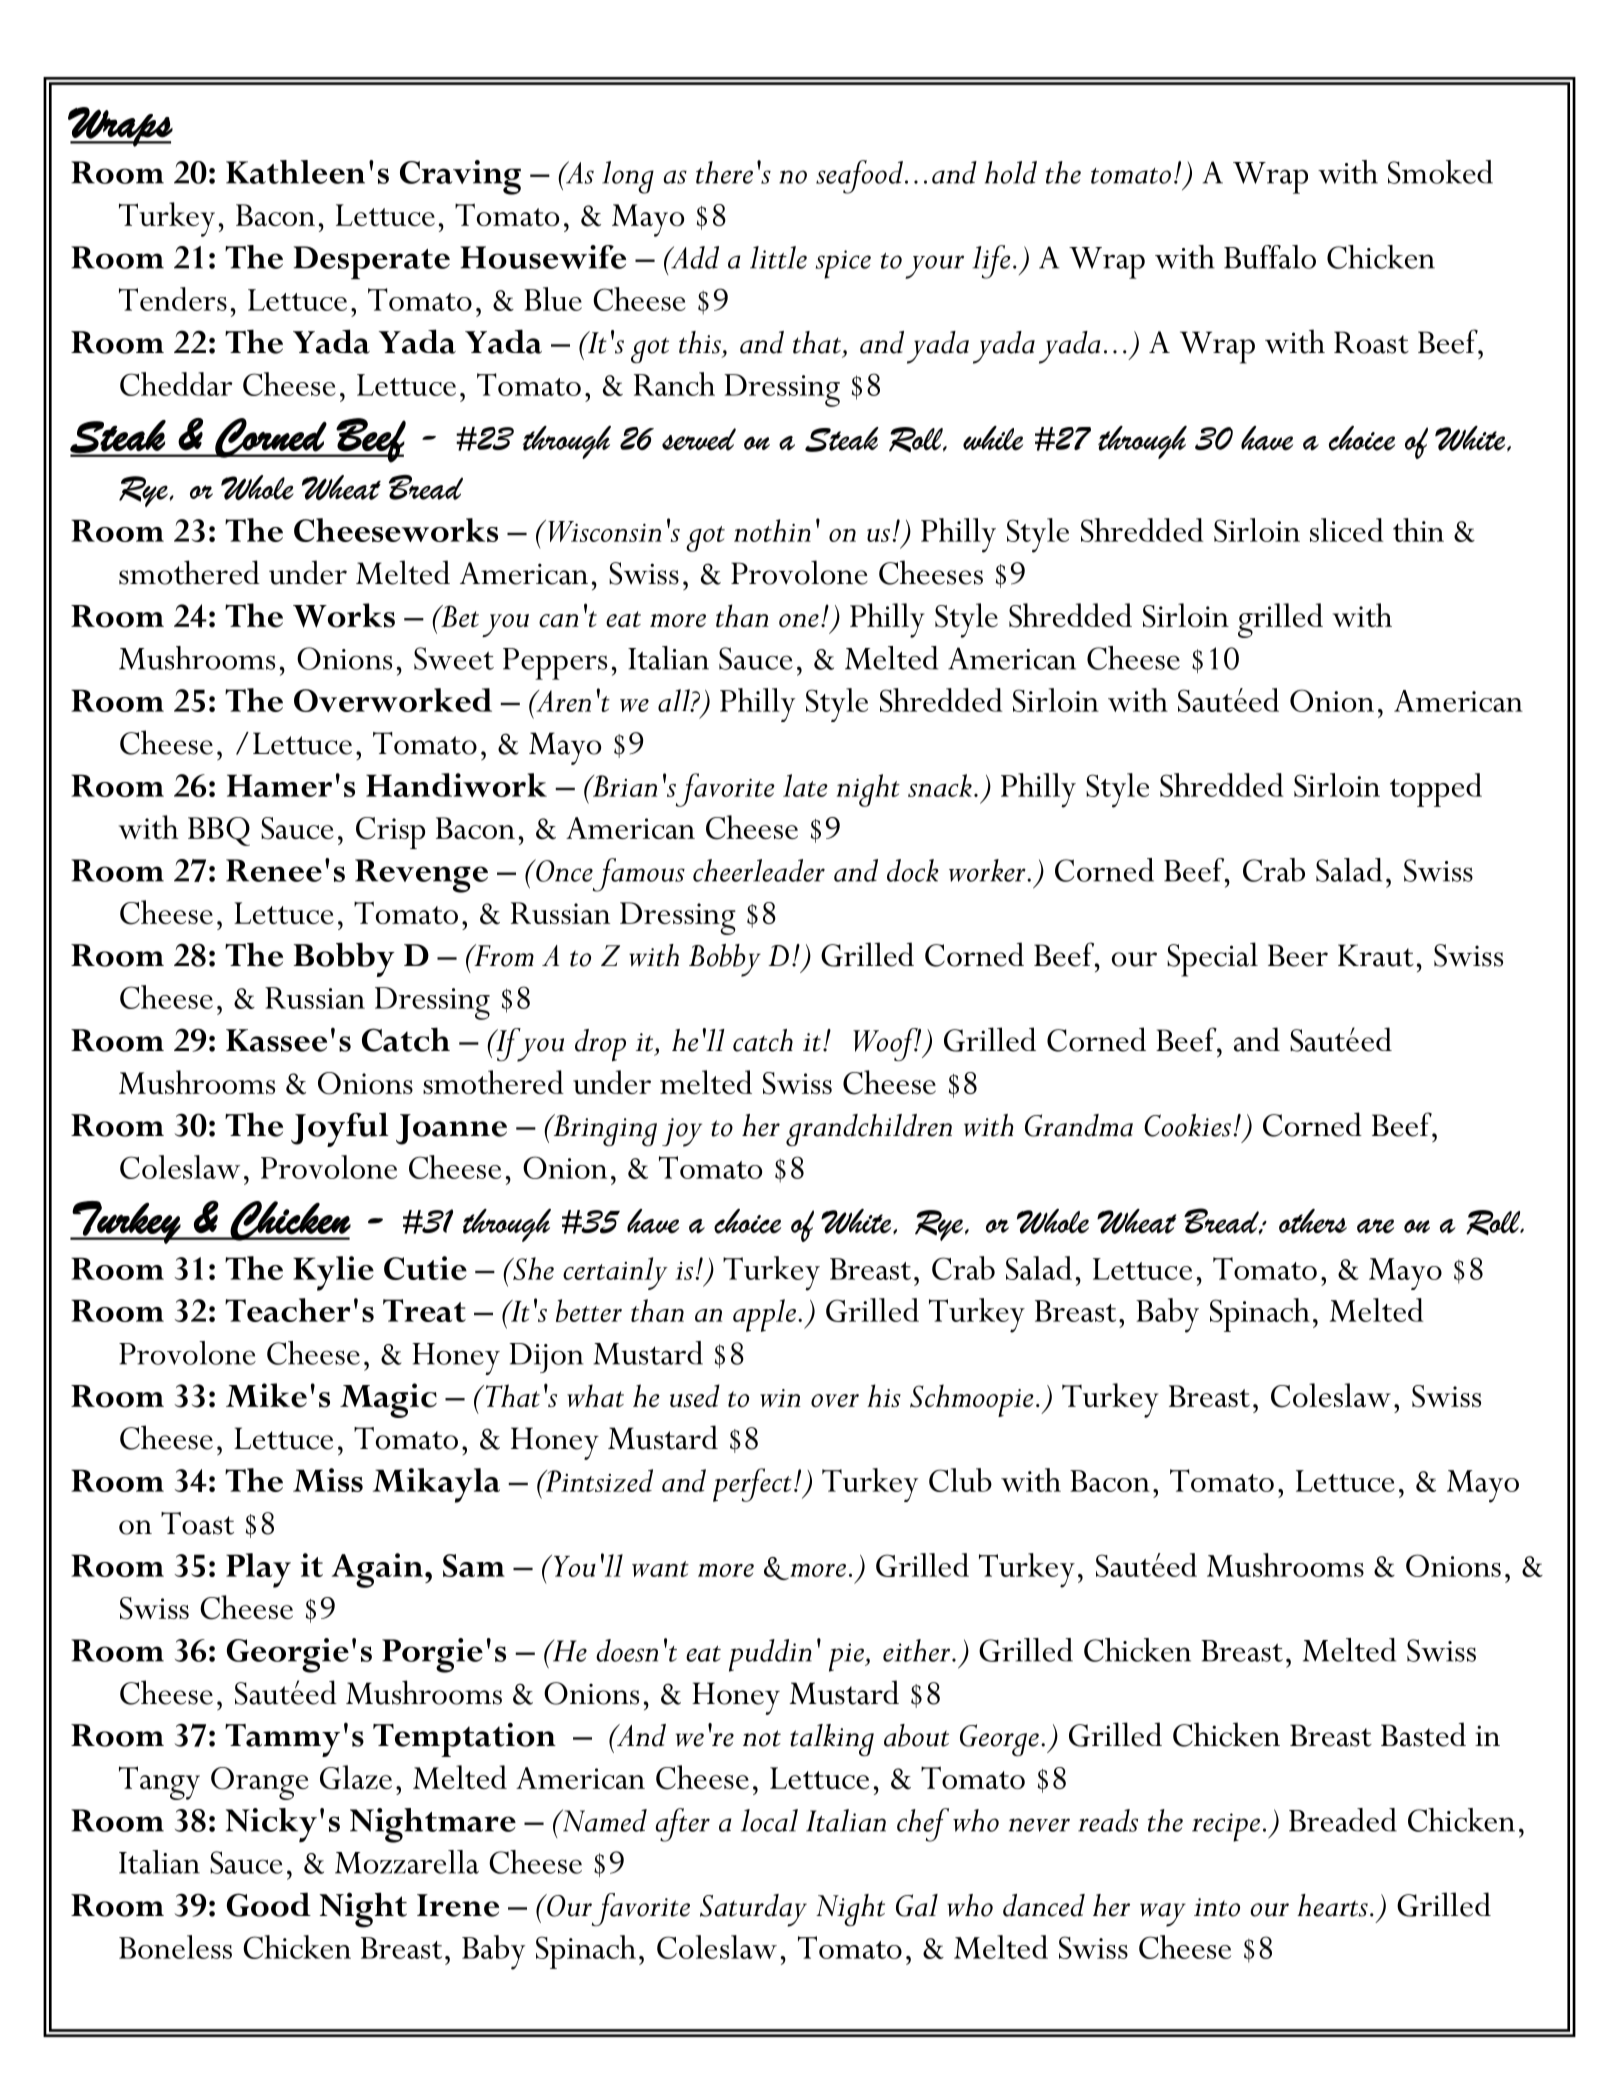 The height and width of the document is (2095, 1619). What do you see at coordinates (675, 700) in the document?
I see `all` at bounding box center [675, 700].
